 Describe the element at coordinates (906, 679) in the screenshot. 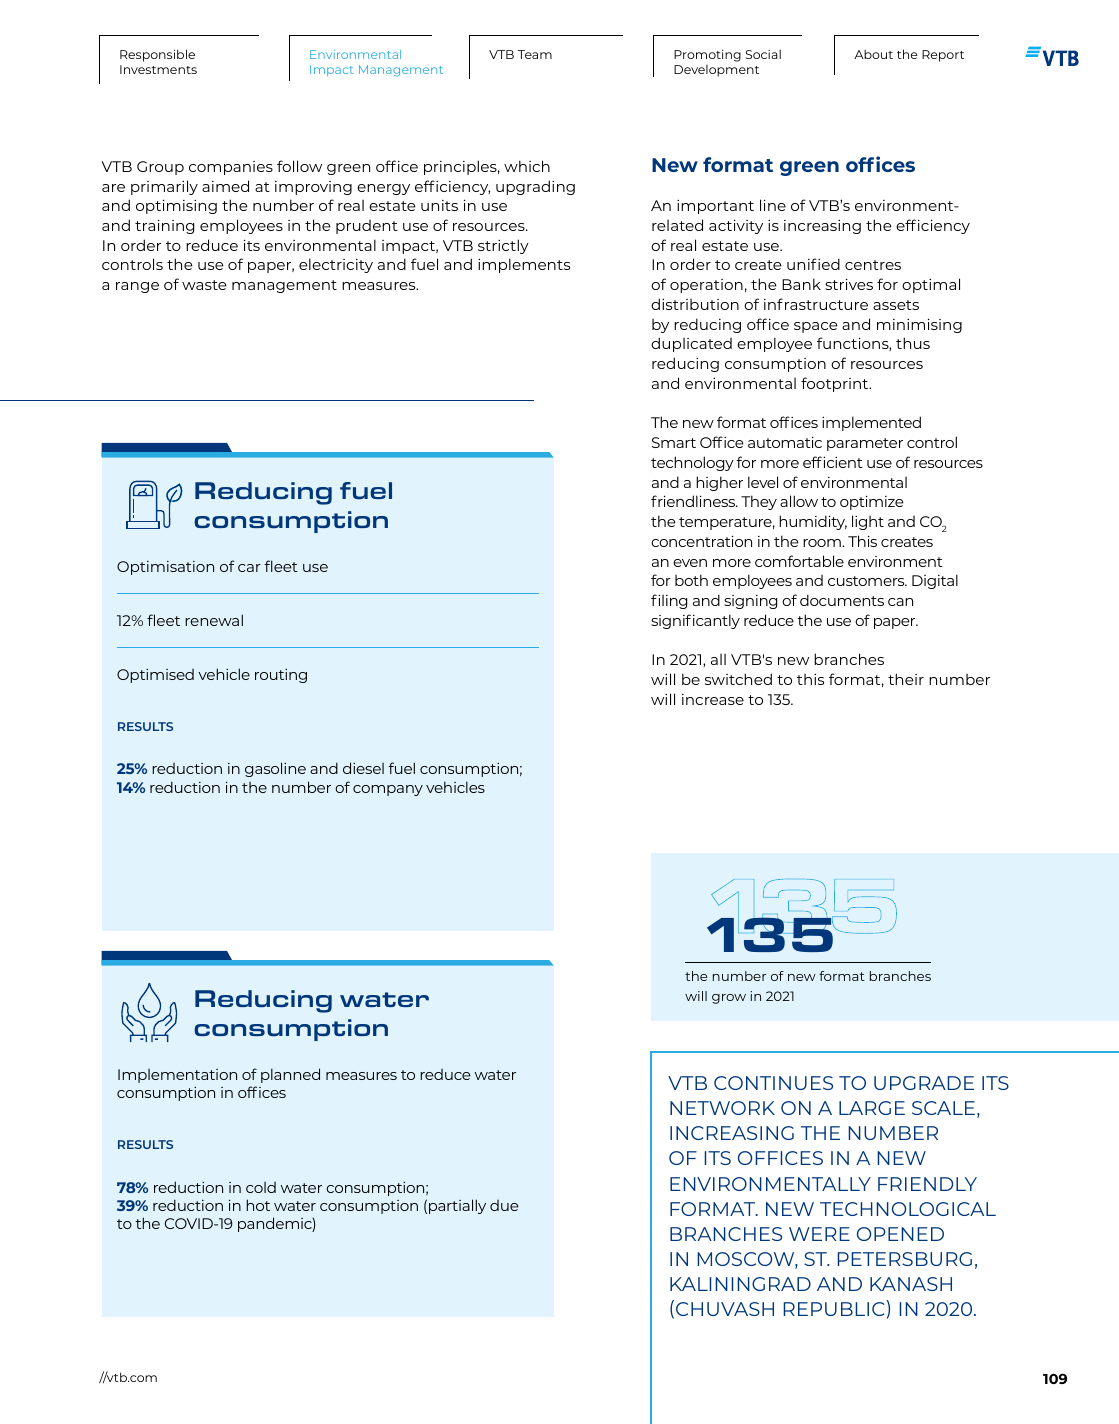

I see `their` at that location.
